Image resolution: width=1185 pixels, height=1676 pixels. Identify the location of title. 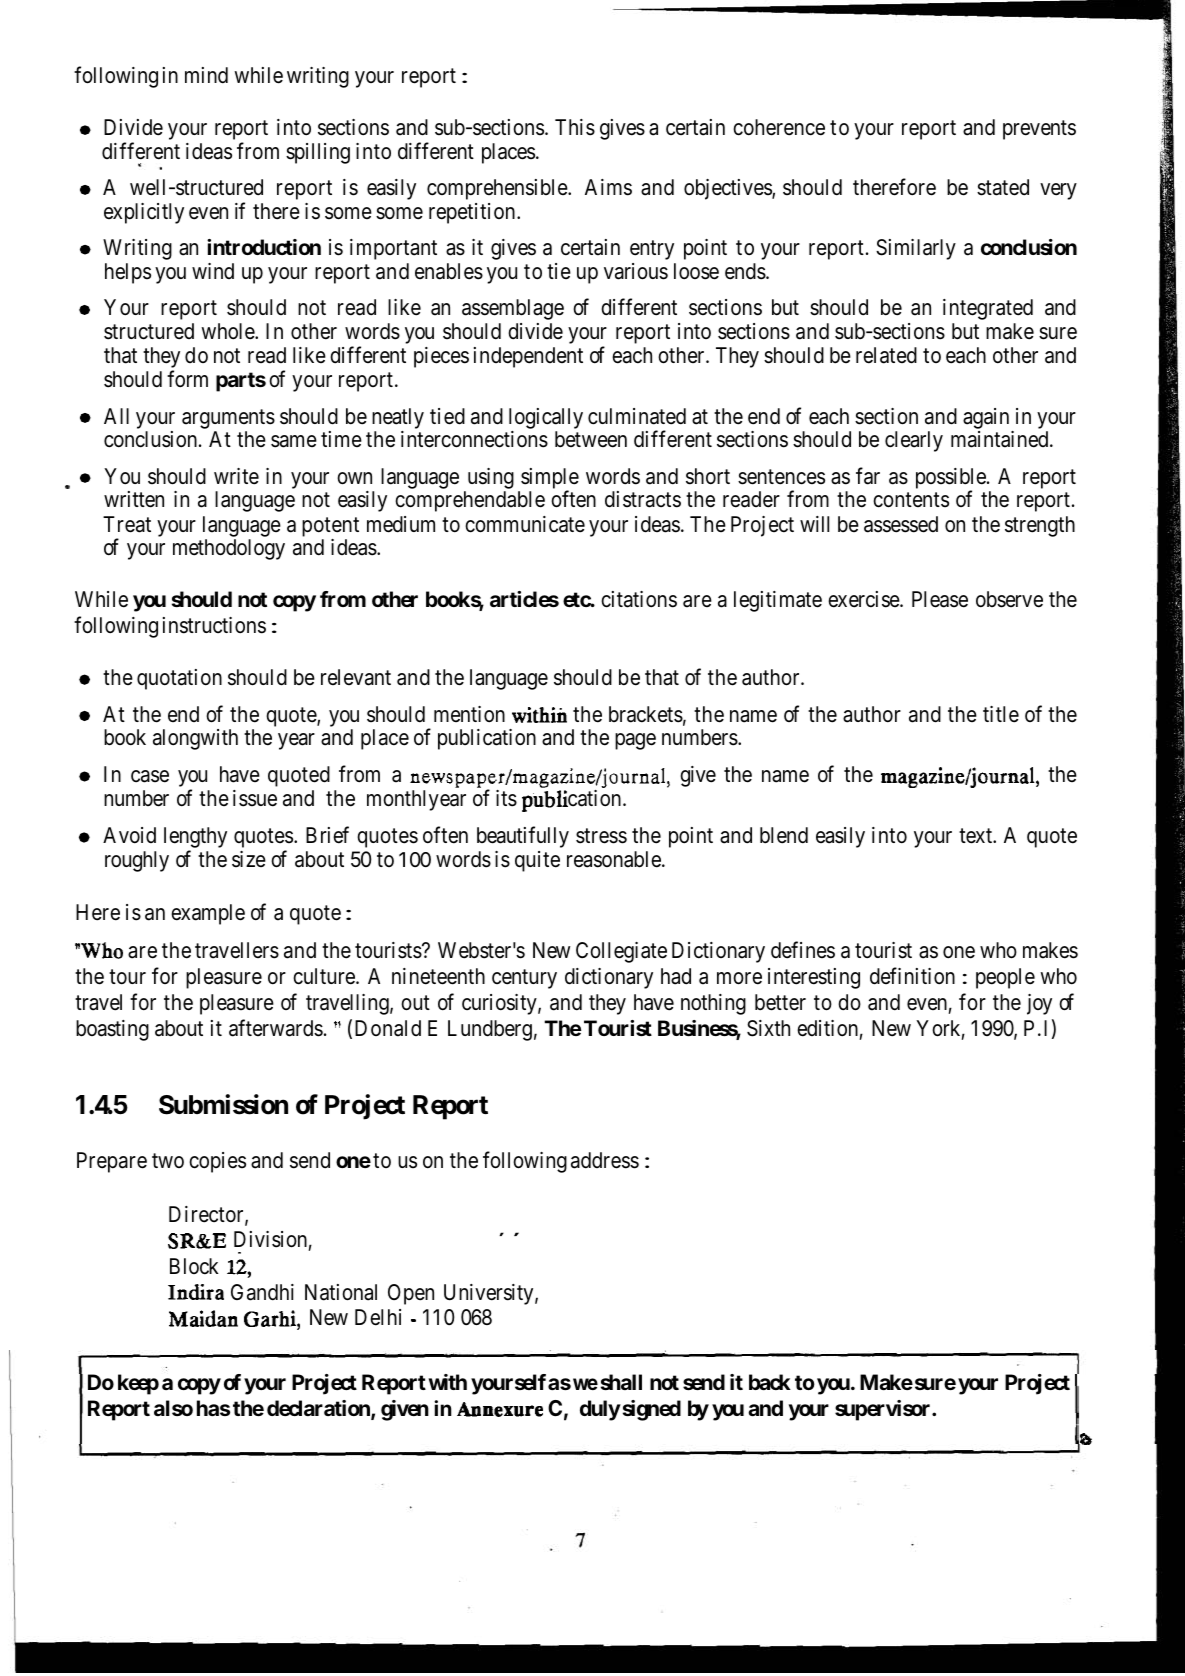
(1001, 714).
